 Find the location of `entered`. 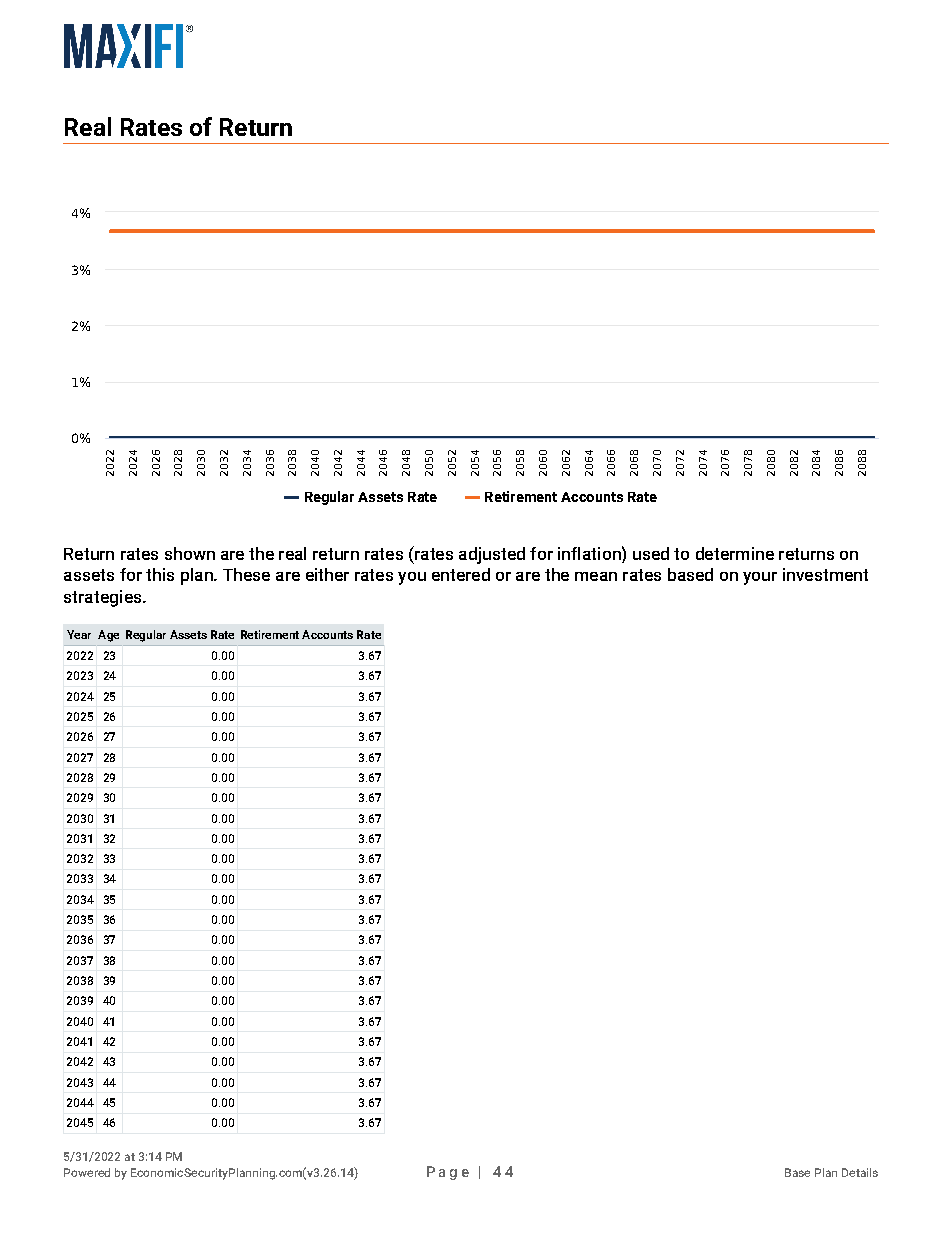

entered is located at coordinates (461, 574).
